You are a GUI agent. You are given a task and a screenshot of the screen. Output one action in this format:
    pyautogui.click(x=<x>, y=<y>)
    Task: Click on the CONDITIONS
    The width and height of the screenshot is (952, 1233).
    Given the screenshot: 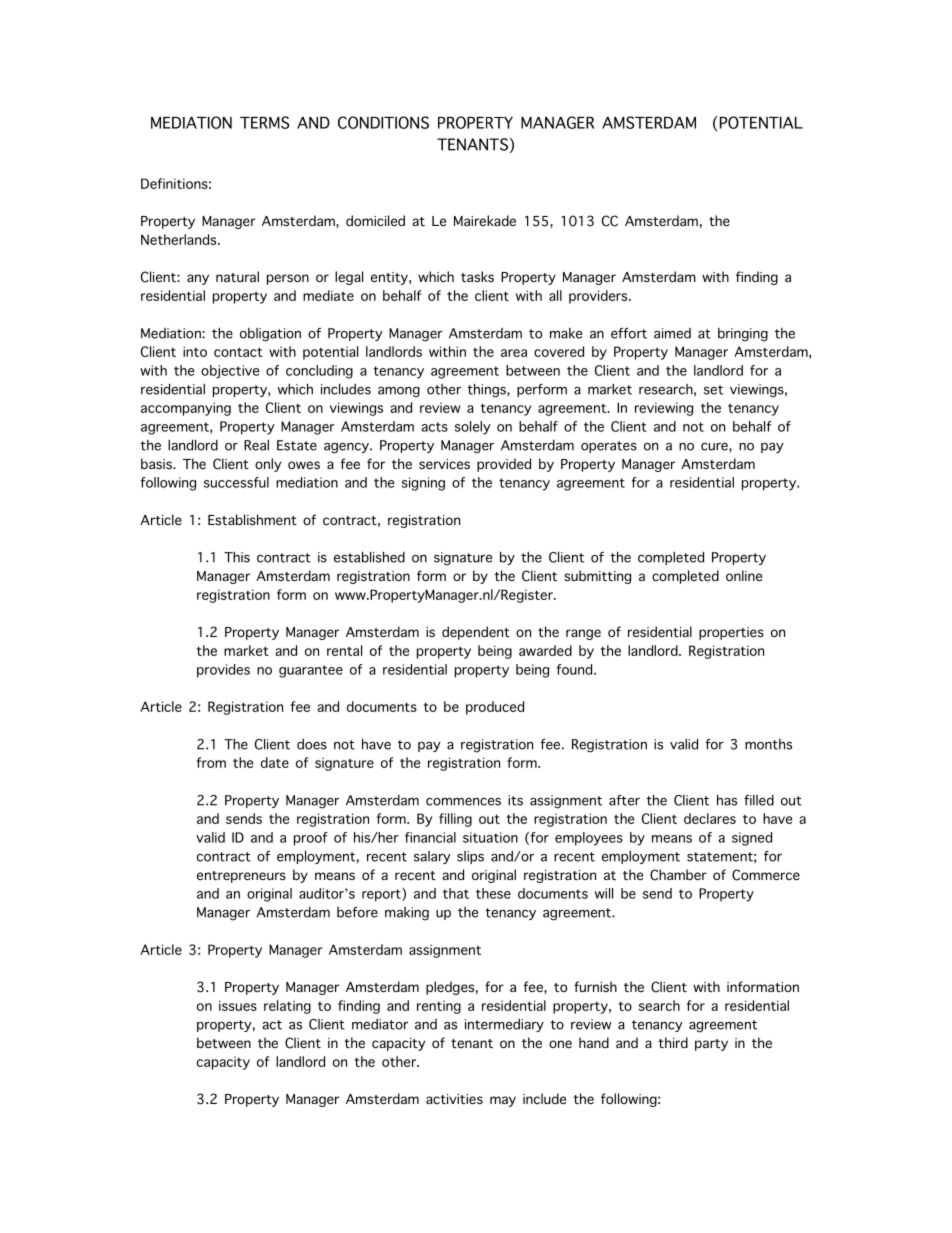 What is the action you would take?
    pyautogui.click(x=383, y=122)
